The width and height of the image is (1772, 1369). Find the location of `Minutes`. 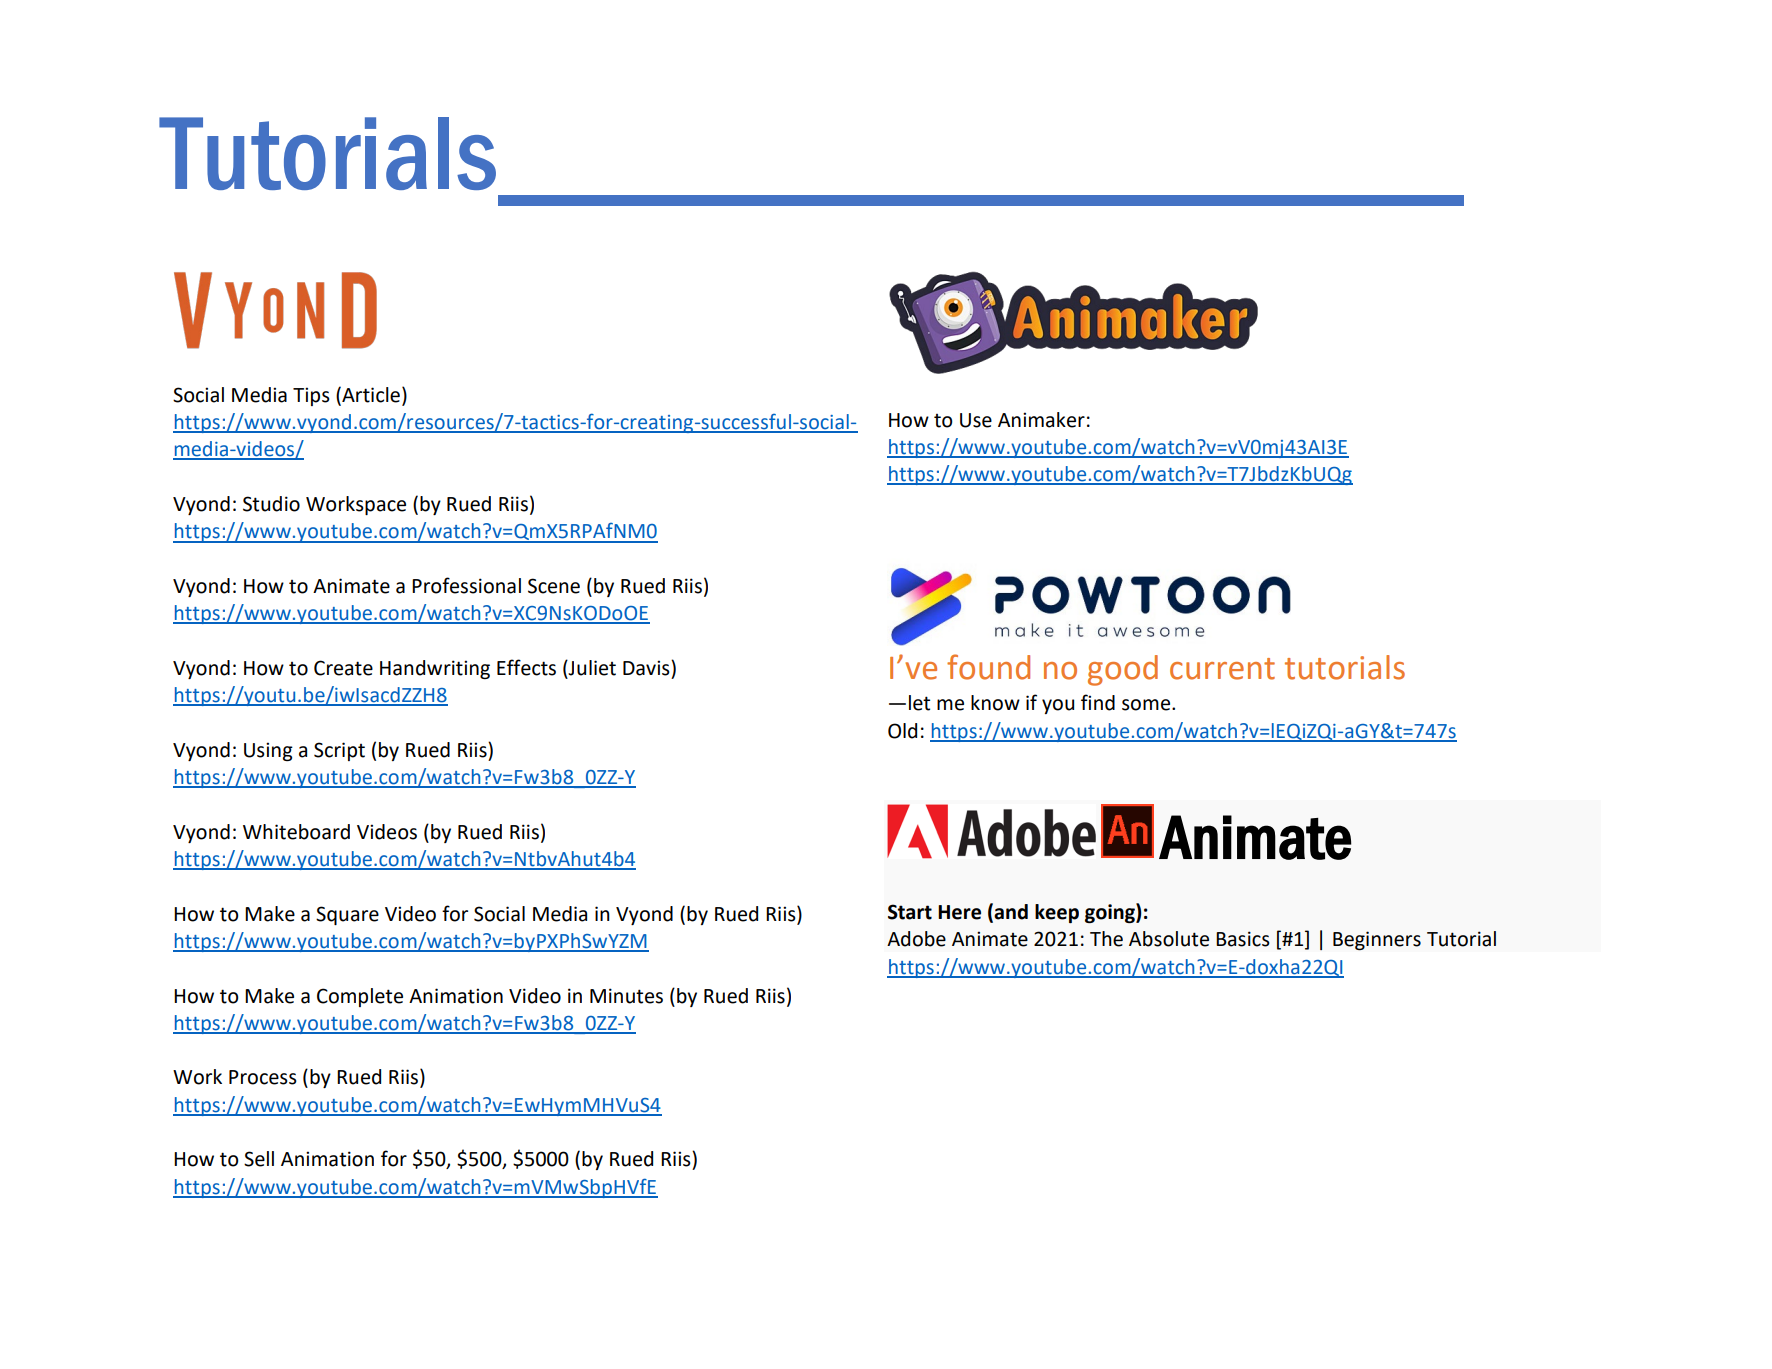

Minutes is located at coordinates (626, 996).
